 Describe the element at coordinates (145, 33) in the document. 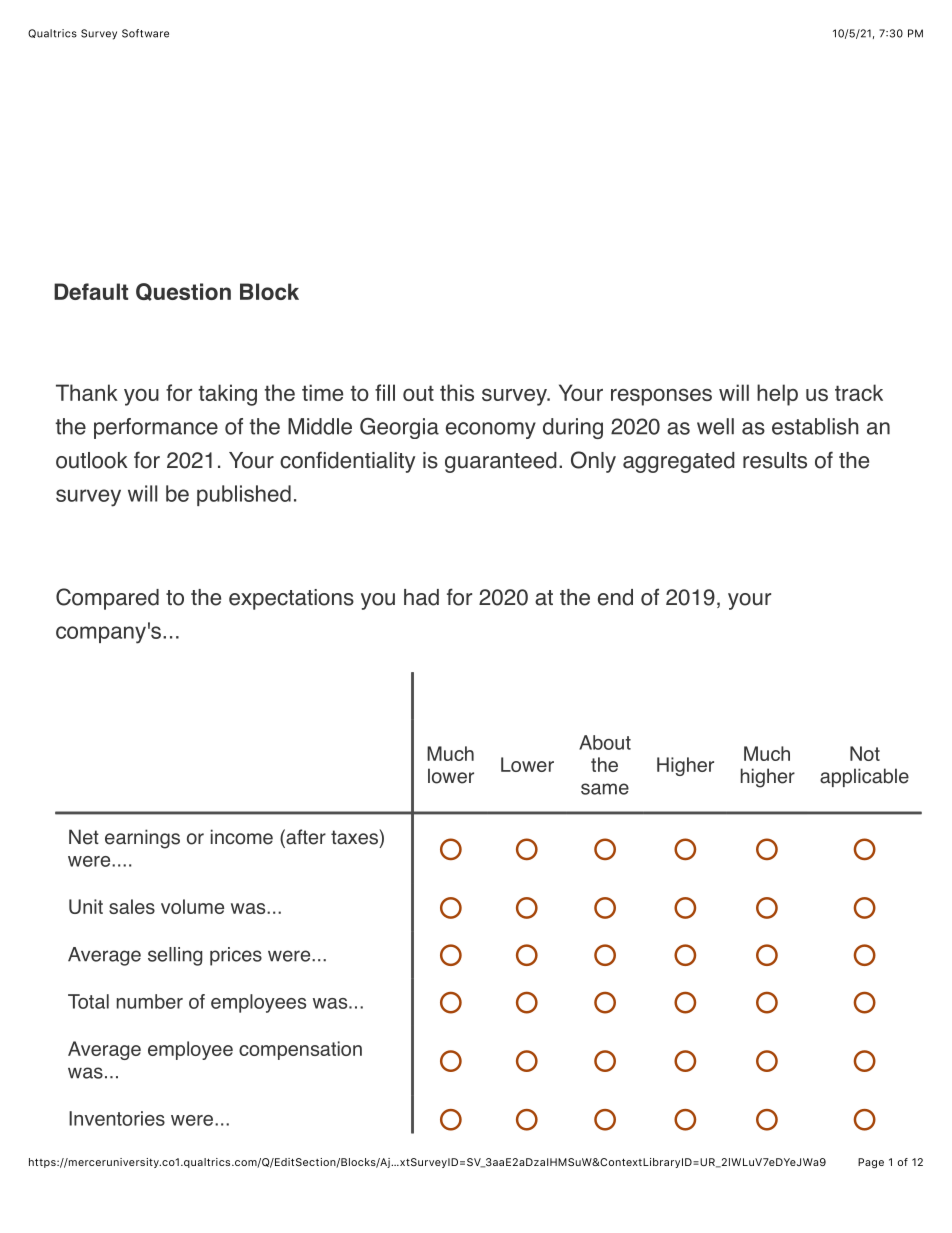

I see `Software` at that location.
